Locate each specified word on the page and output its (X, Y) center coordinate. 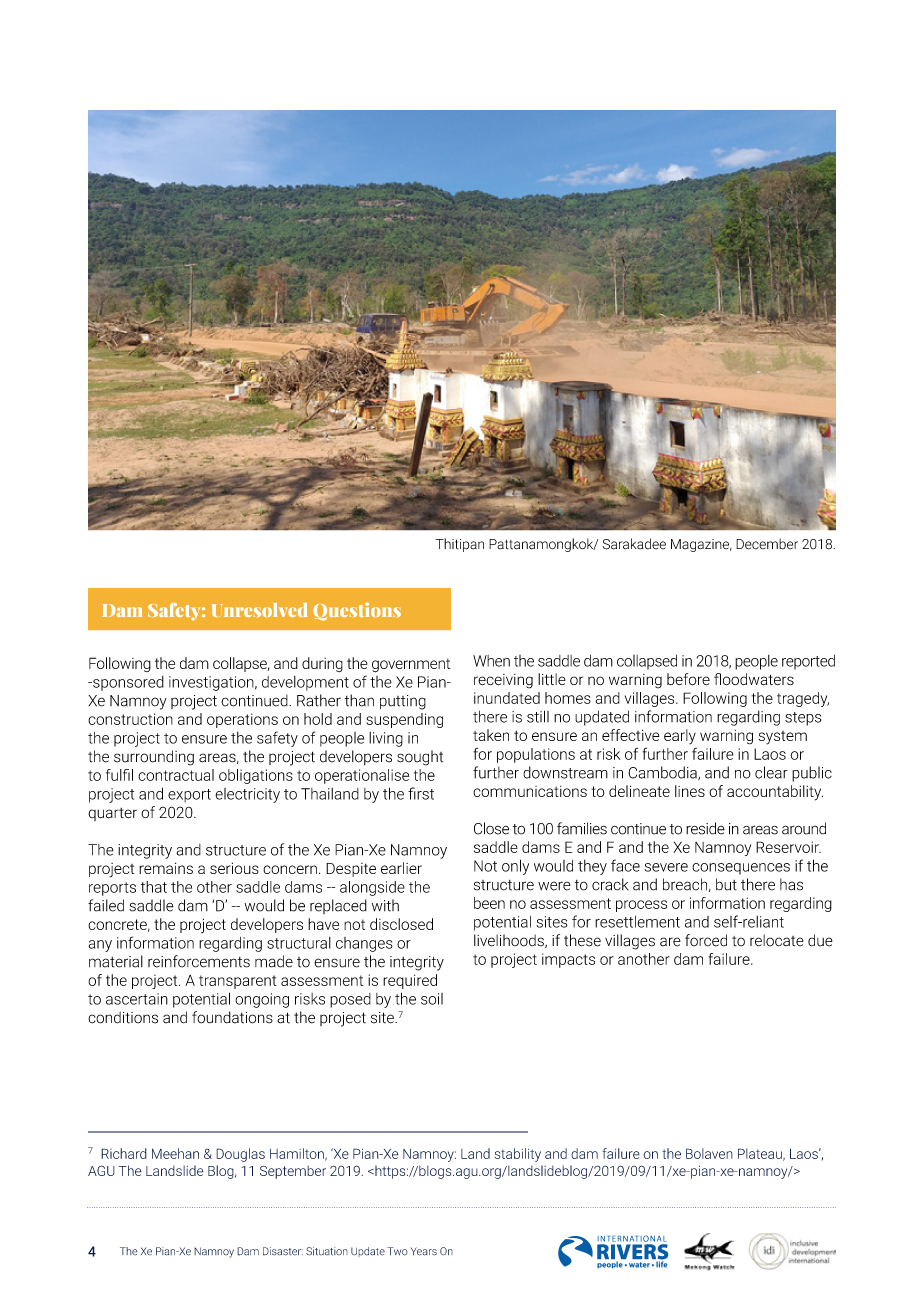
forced (706, 940)
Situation (327, 1251)
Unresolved (260, 610)
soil (432, 999)
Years (424, 1251)
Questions (357, 612)
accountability (775, 793)
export (189, 796)
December (767, 544)
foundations (232, 1017)
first (421, 793)
